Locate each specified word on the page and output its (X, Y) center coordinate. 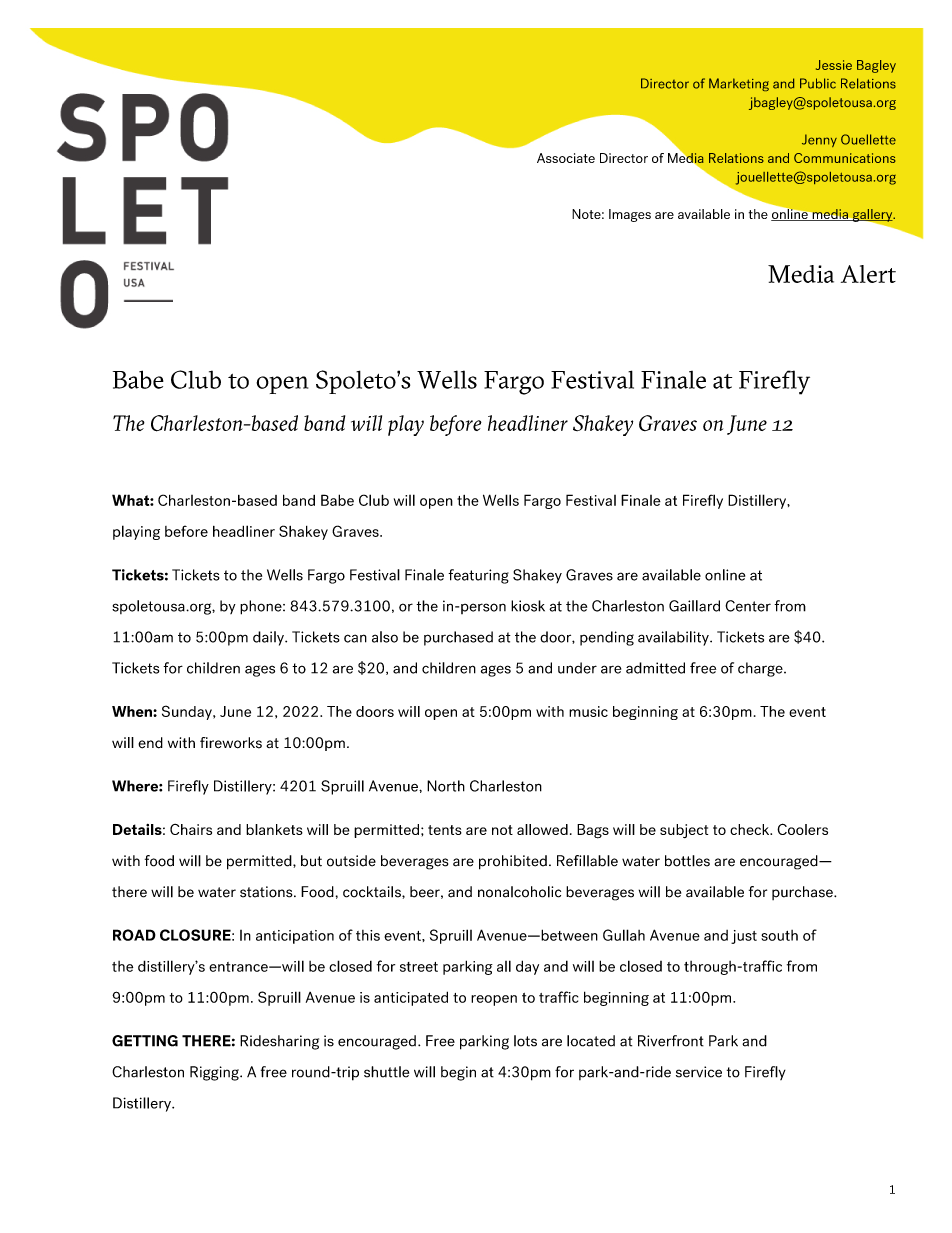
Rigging (215, 1073)
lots (525, 1041)
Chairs (191, 829)
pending (607, 638)
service (699, 1072)
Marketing (739, 84)
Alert (868, 274)
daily (269, 638)
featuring (478, 576)
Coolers (802, 829)
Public (818, 83)
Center (748, 606)
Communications (845, 158)
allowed (542, 829)
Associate (566, 158)
